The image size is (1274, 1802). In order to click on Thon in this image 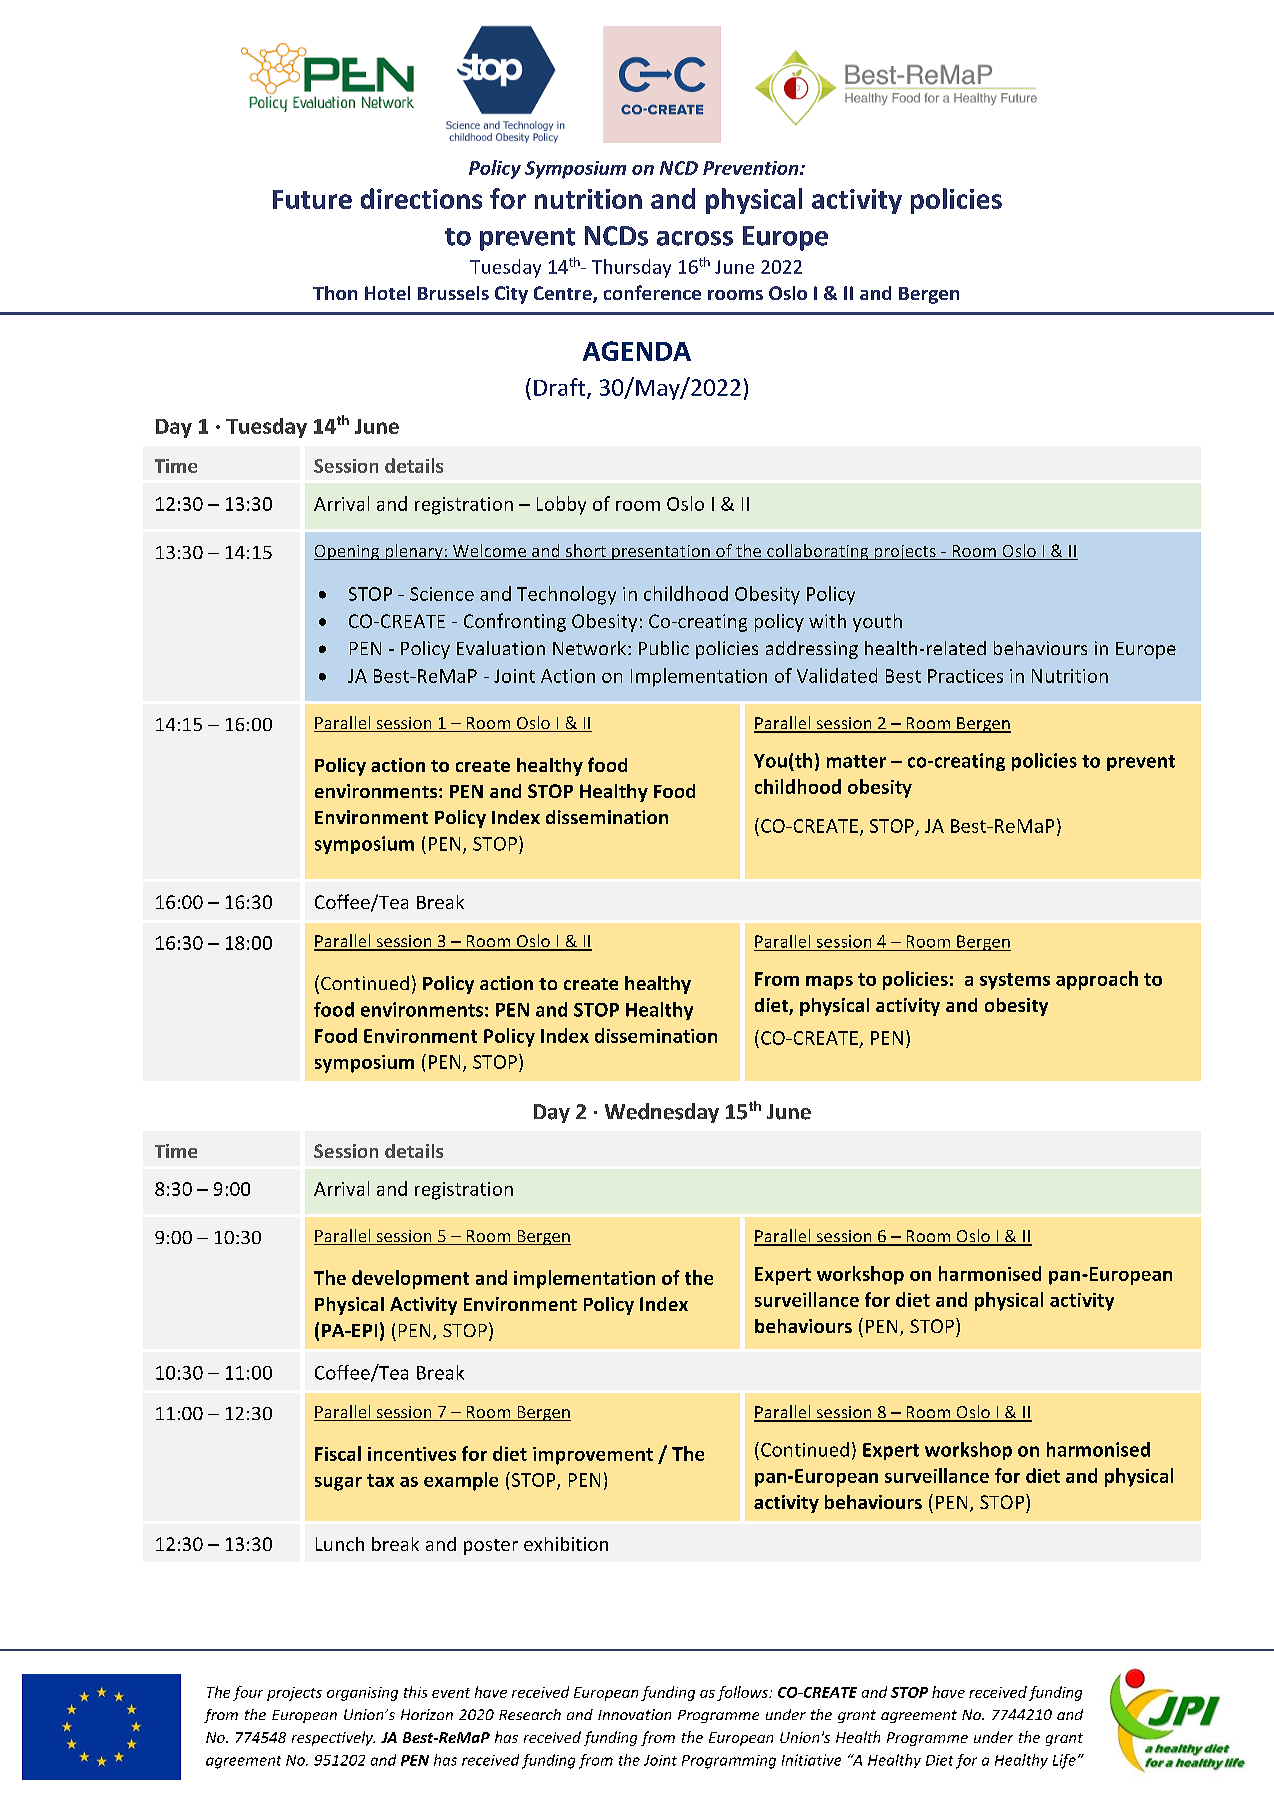, I will do `click(335, 293)`.
